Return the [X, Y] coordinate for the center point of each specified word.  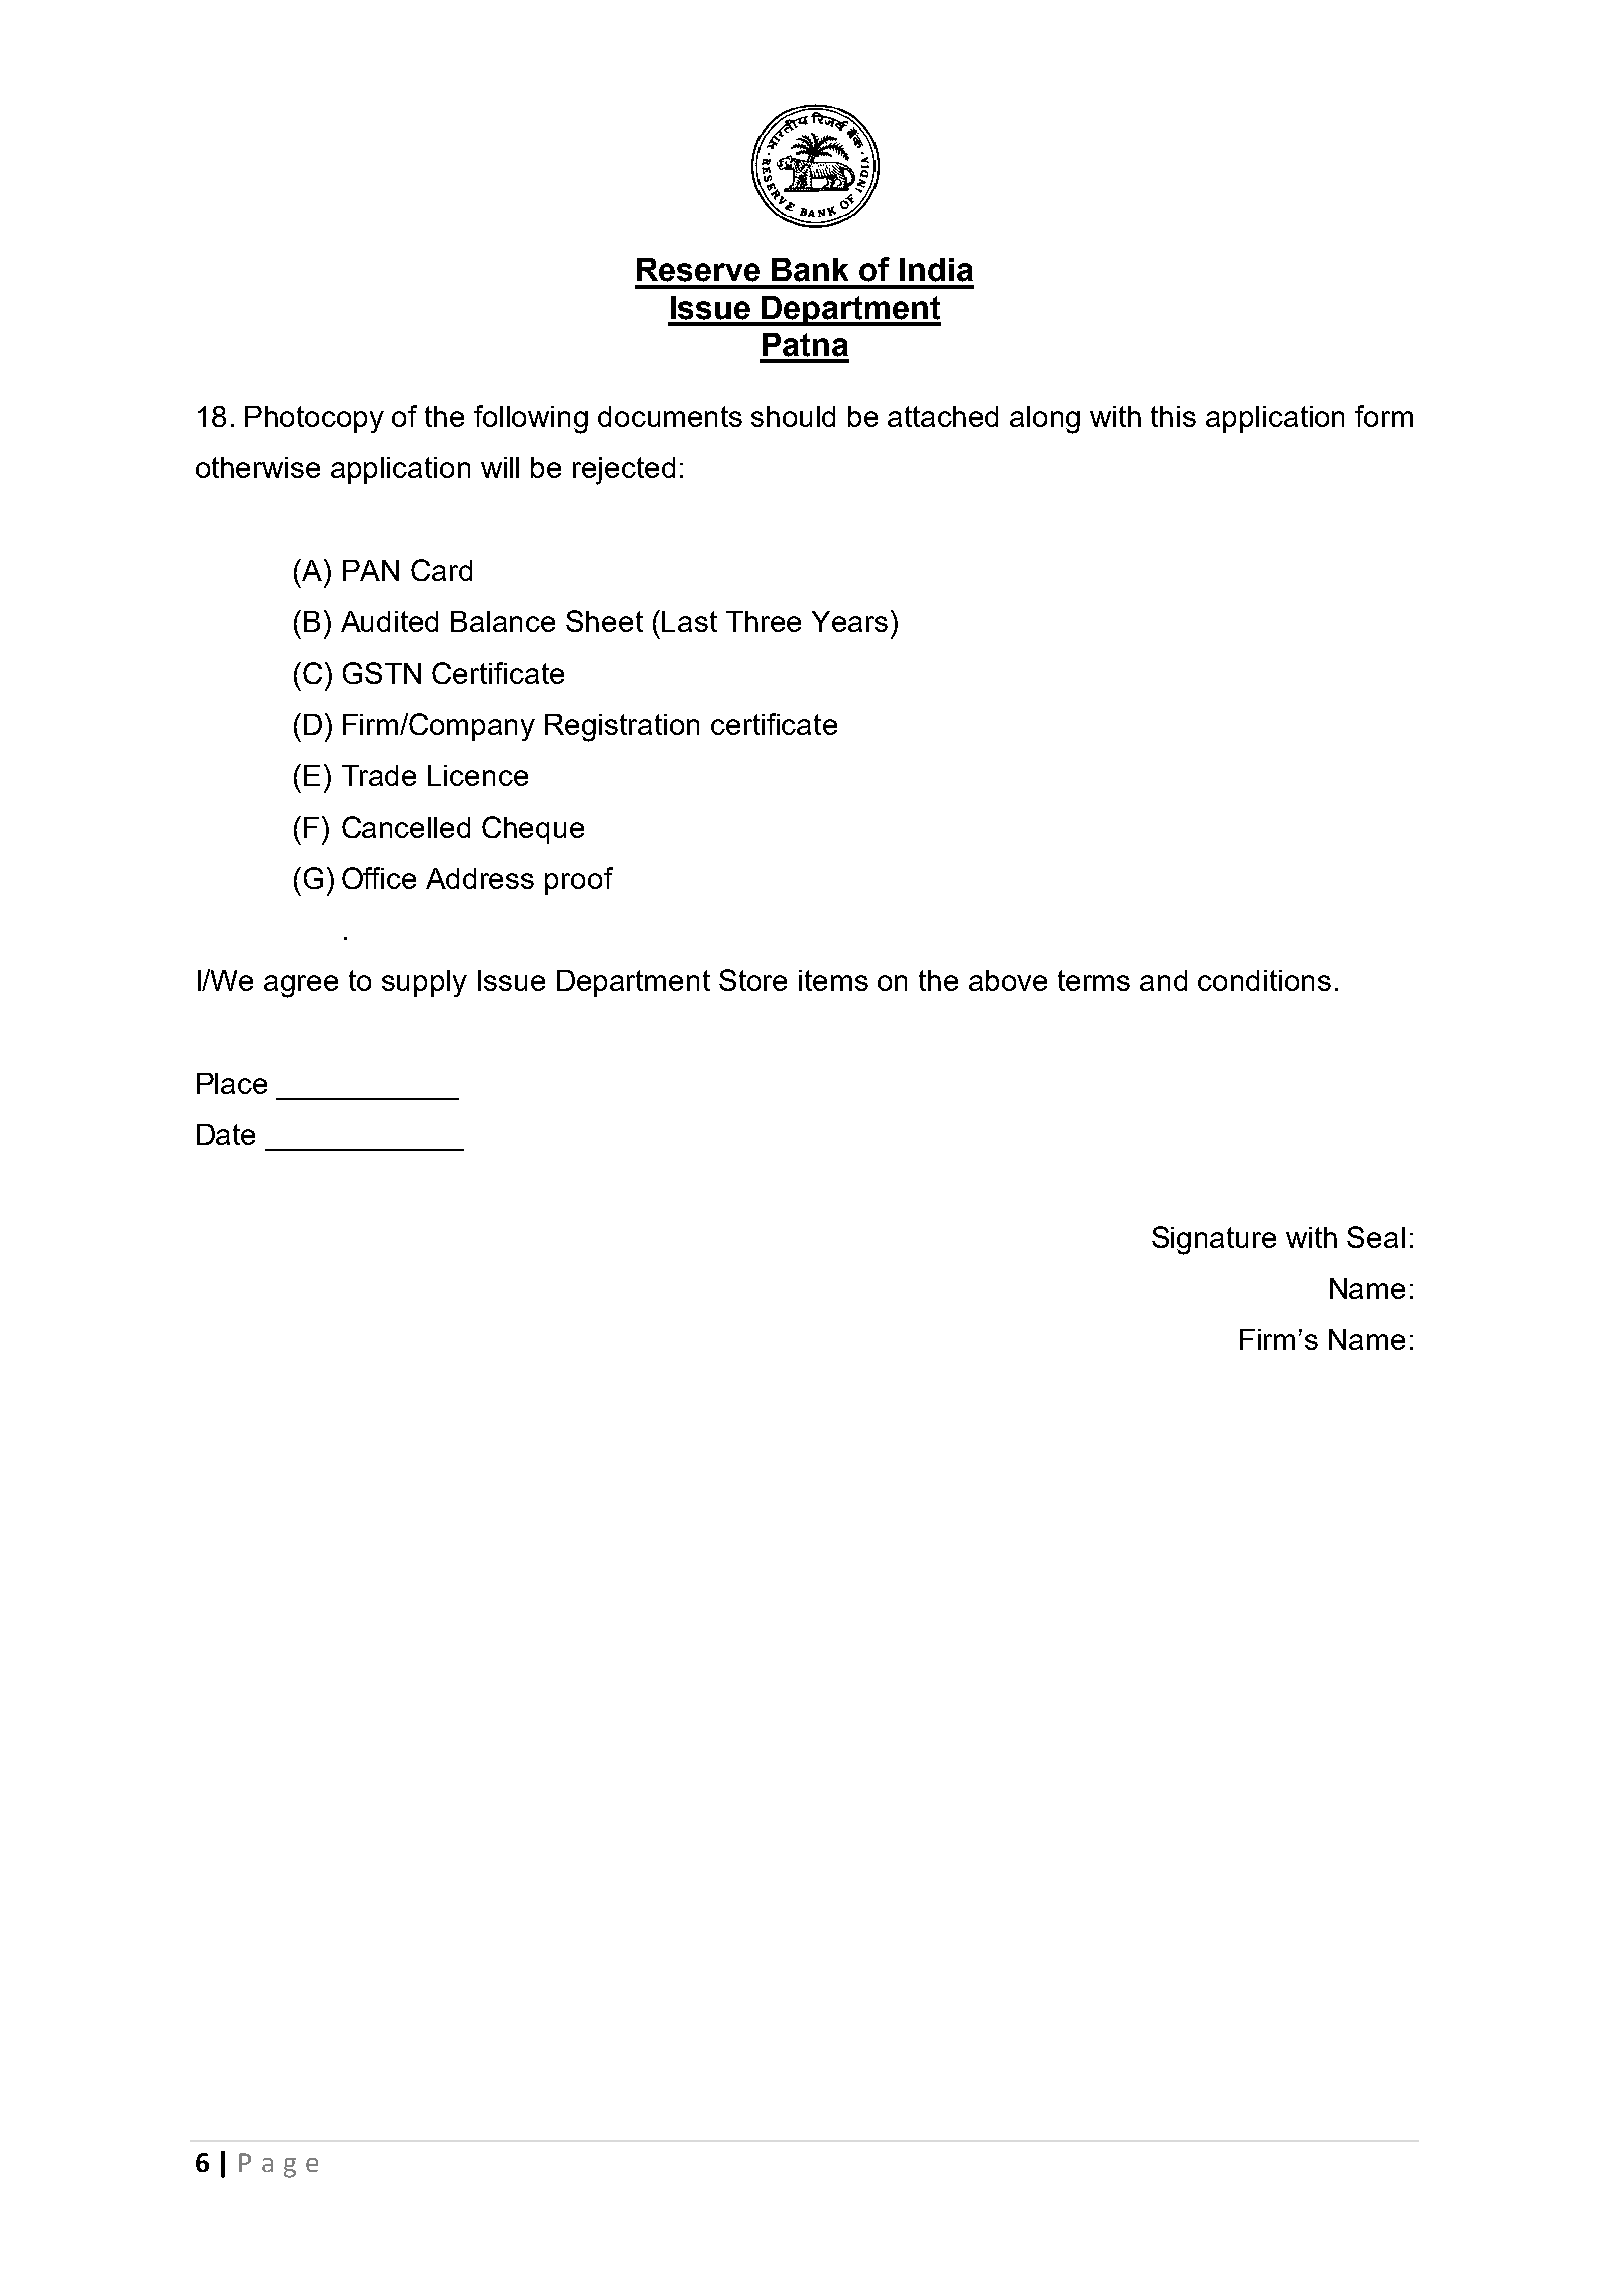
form [1384, 416]
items [833, 980]
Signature [1214, 1240]
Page [278, 2165]
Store [753, 980]
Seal [1376, 1237]
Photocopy [314, 419]
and [1163, 980]
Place [232, 1083]
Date [226, 1134]
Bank [810, 270]
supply [424, 983]
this [1173, 416]
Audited [389, 621]
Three [763, 621]
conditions [1264, 980]
